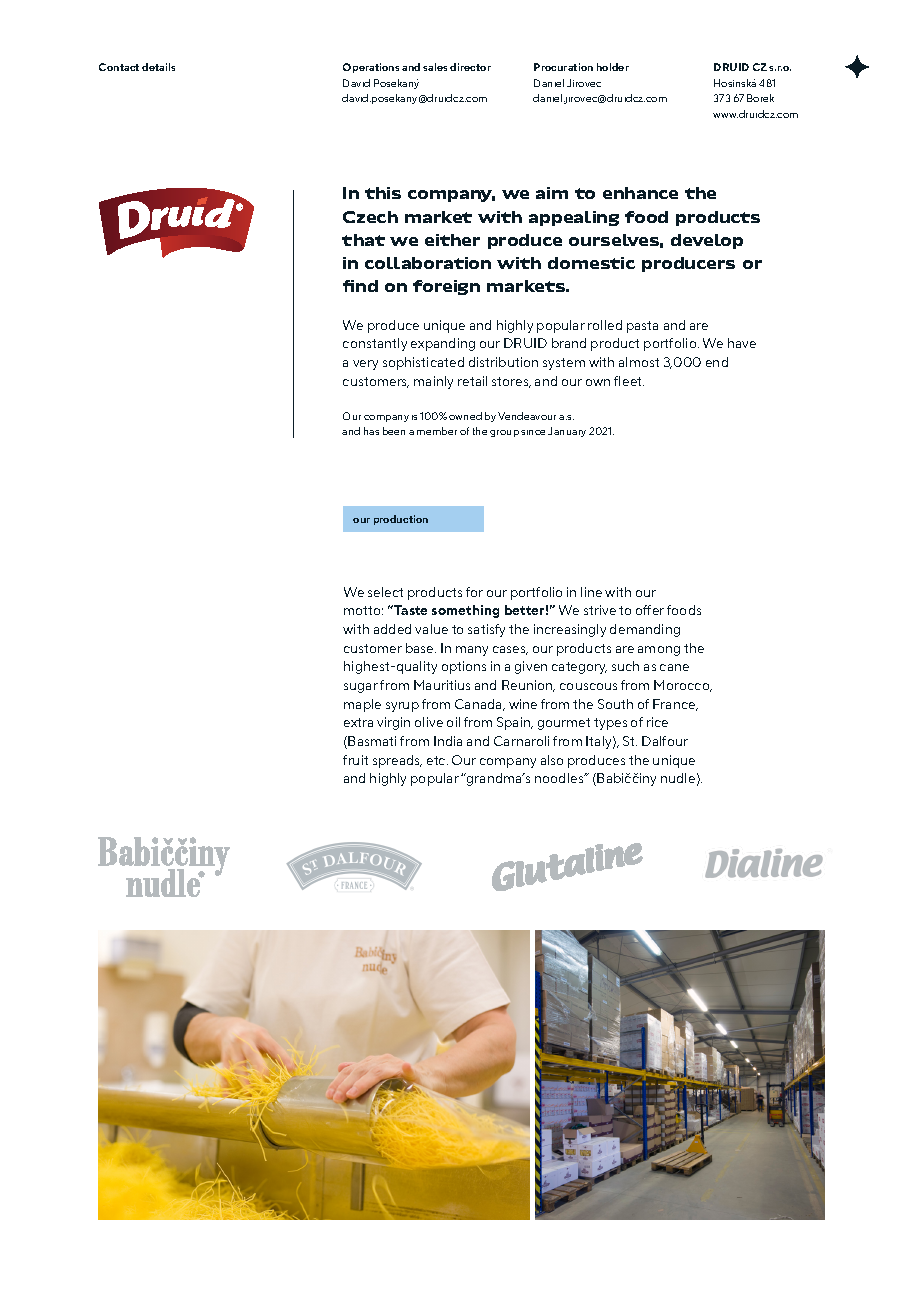 This screenshot has height=1308, width=924. I want to click on fruit, so click(355, 760).
